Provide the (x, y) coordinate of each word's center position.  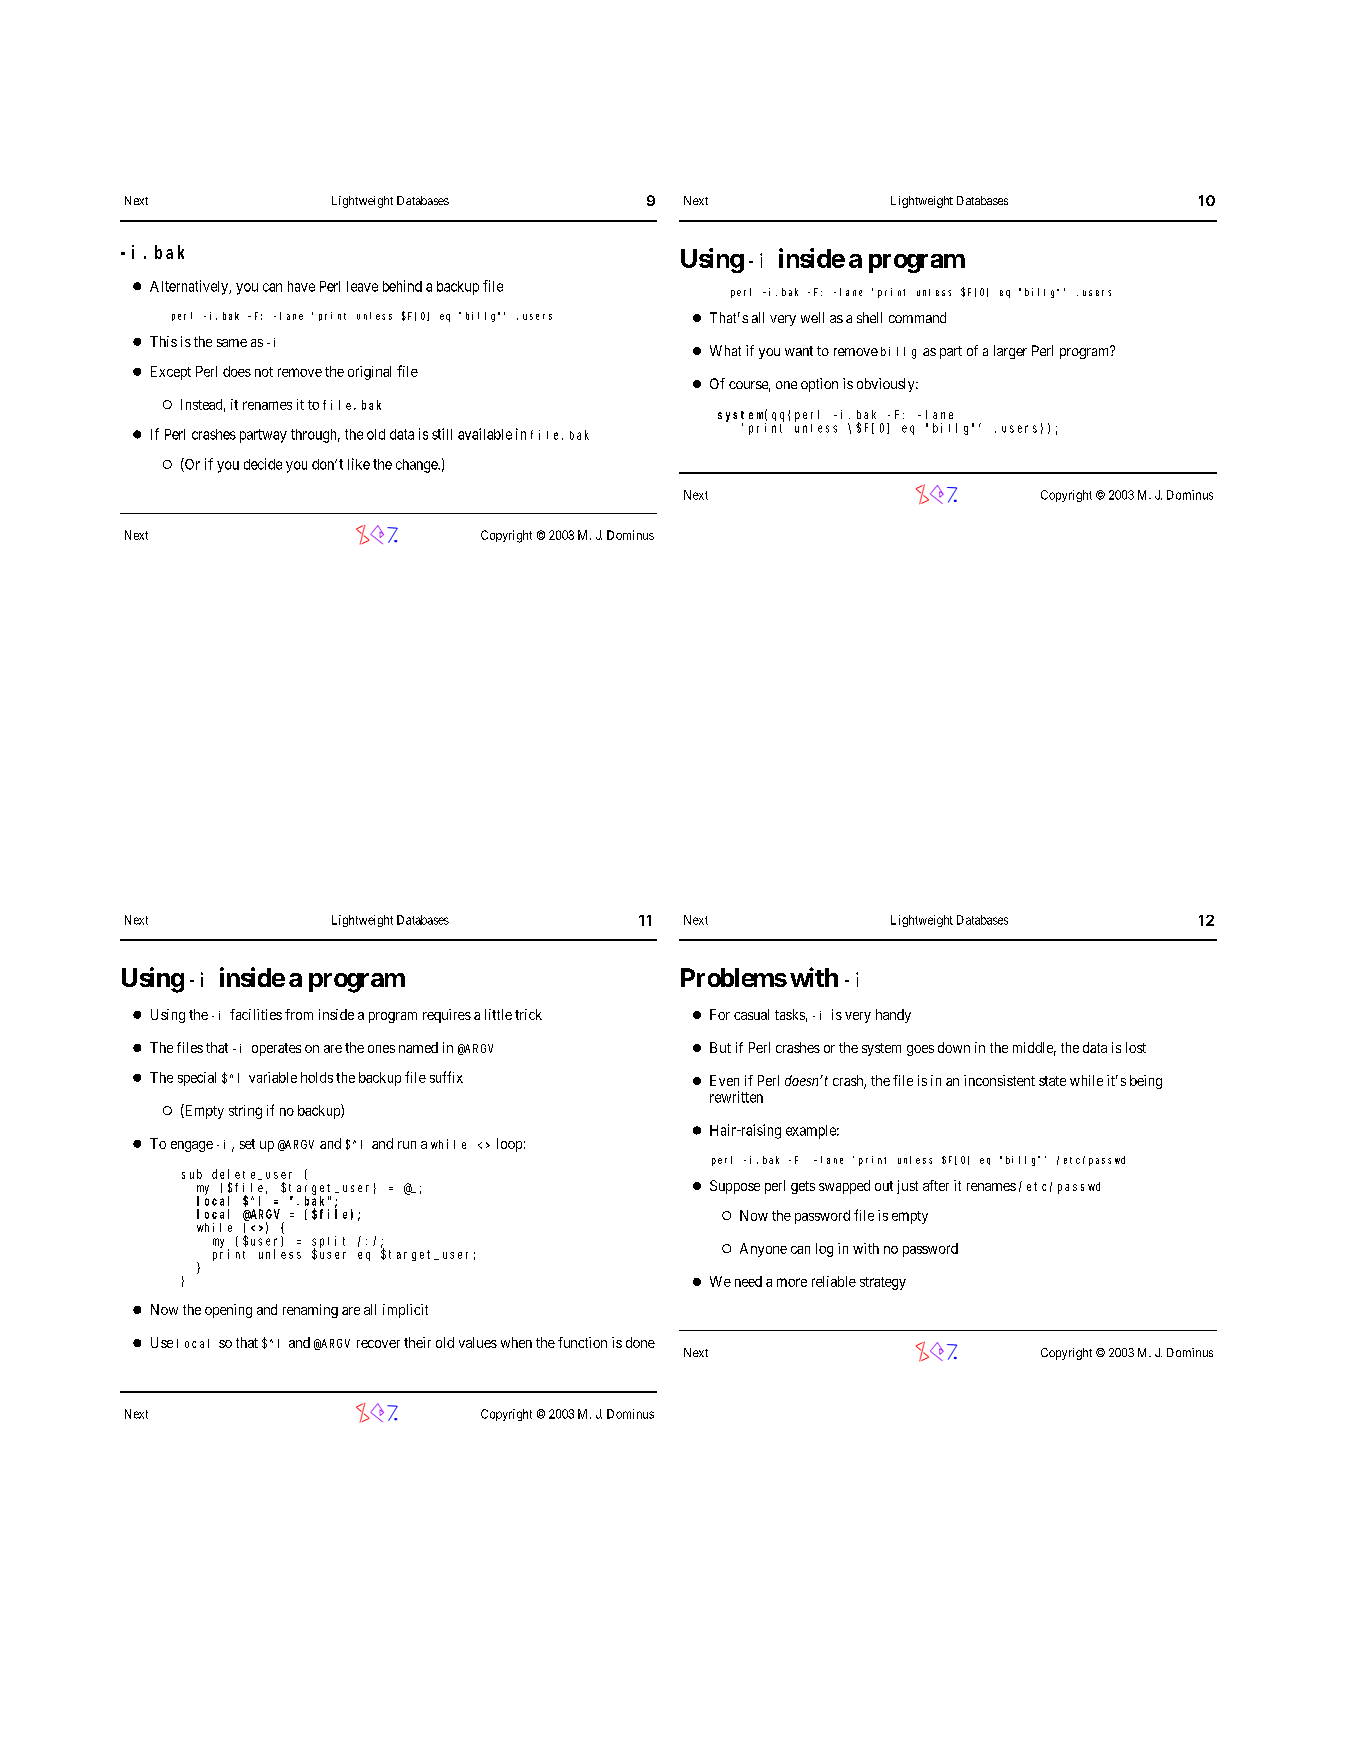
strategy (883, 1283)
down (954, 1047)
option (819, 385)
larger (1010, 352)
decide (263, 464)
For (720, 1014)
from (299, 1014)
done (640, 1342)
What (725, 350)
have (301, 286)
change (418, 466)
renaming (310, 1311)
